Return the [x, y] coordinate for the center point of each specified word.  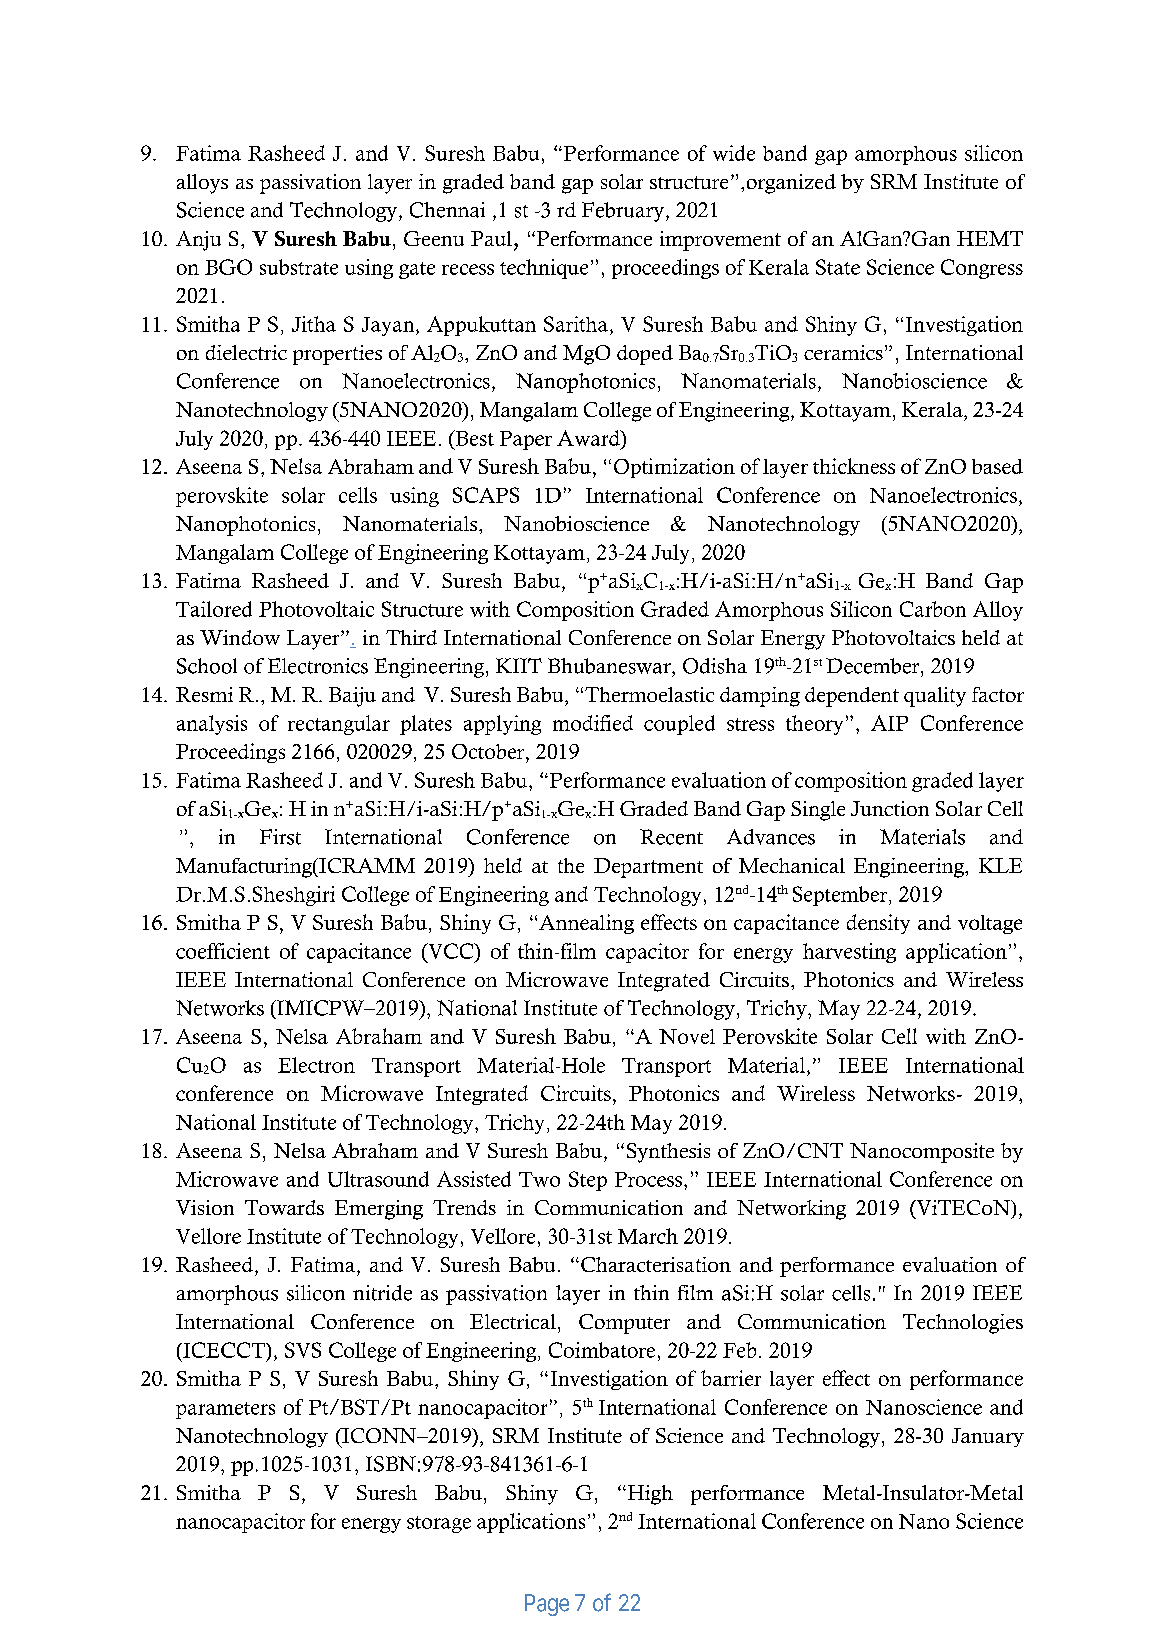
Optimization [674, 468]
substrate [299, 267]
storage [439, 1524]
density [878, 924]
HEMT [990, 238]
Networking [791, 1210]
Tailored [214, 609]
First [280, 837]
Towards [284, 1207]
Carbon [933, 609]
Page [547, 1605]
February [623, 212]
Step [588, 1181]
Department [648, 868]
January [988, 1437]
